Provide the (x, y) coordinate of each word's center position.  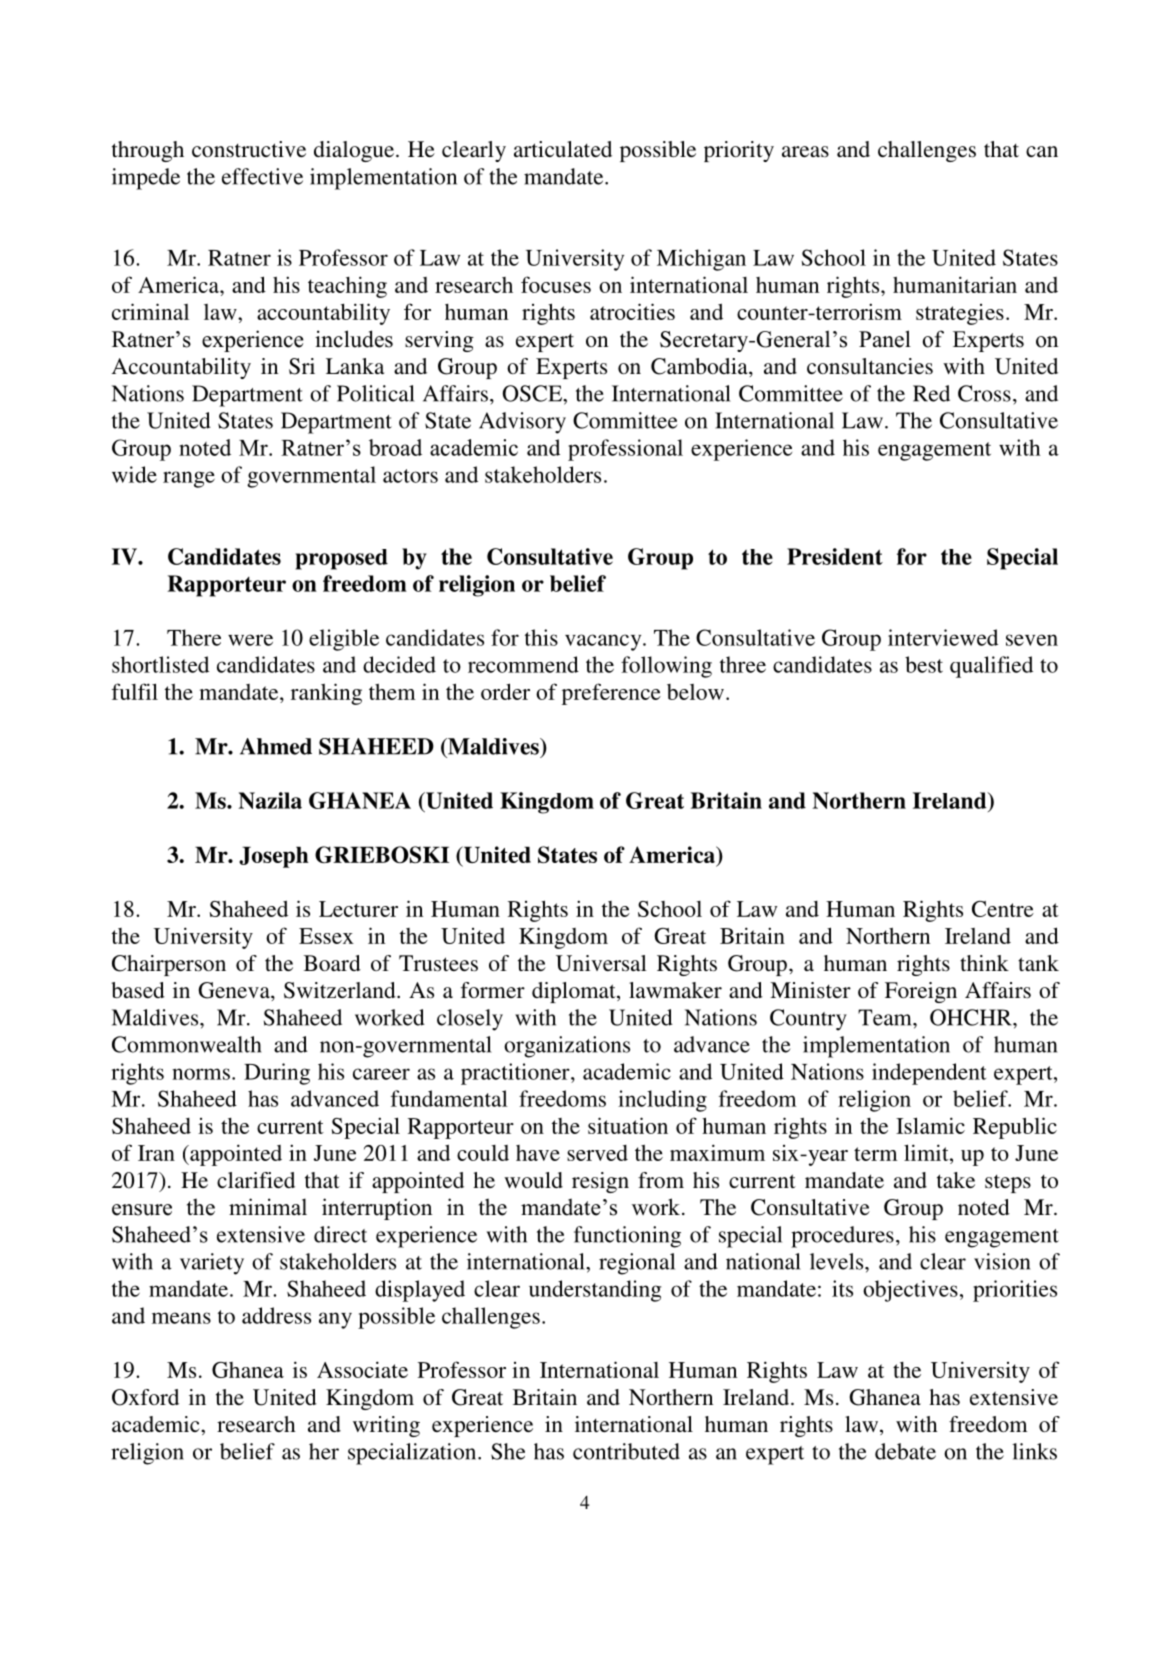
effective (262, 176)
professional (625, 450)
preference (611, 694)
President (835, 556)
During (277, 1074)
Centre (1003, 909)
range (189, 479)
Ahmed (276, 746)
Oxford (145, 1397)
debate (905, 1451)
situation (628, 1125)
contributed (626, 1451)
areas (805, 151)
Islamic (930, 1125)
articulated (563, 149)
